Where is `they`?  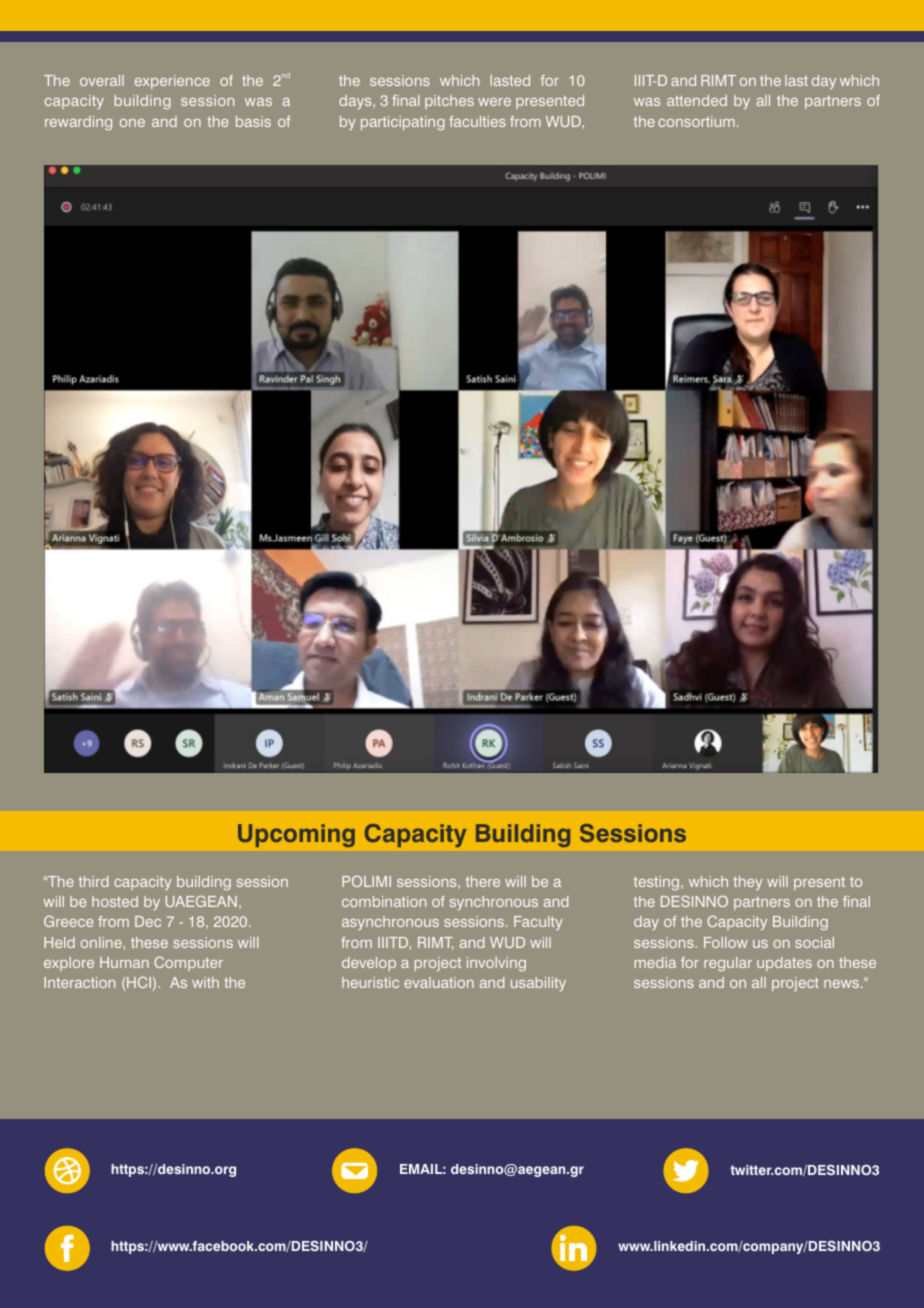
they is located at coordinates (748, 883).
